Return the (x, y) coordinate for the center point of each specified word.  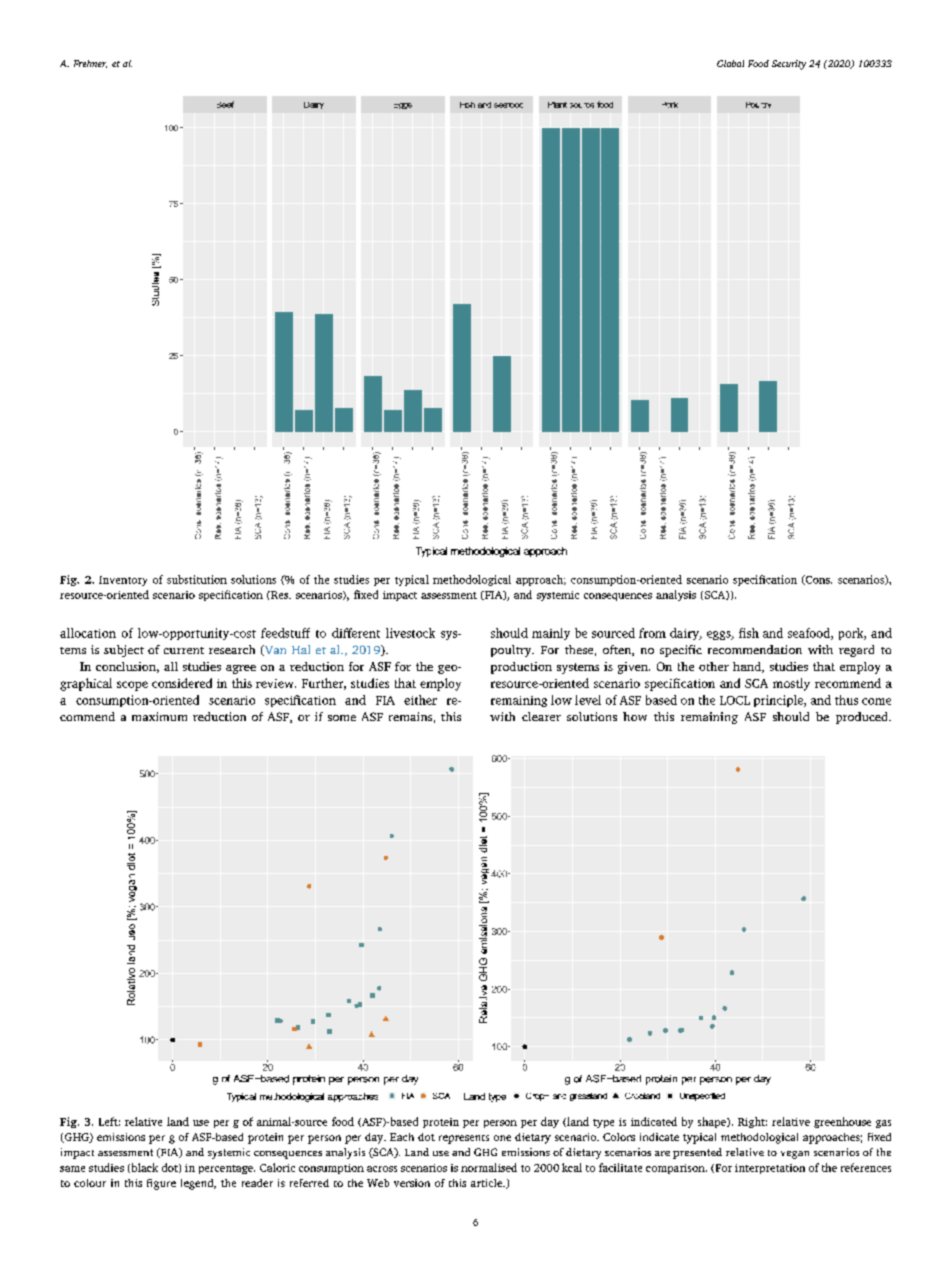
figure (161, 1184)
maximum (159, 716)
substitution (197, 579)
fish (749, 633)
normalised (489, 1167)
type (603, 1123)
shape (713, 1122)
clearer (541, 716)
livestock (410, 633)
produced (863, 718)
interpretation (770, 1169)
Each (402, 1137)
